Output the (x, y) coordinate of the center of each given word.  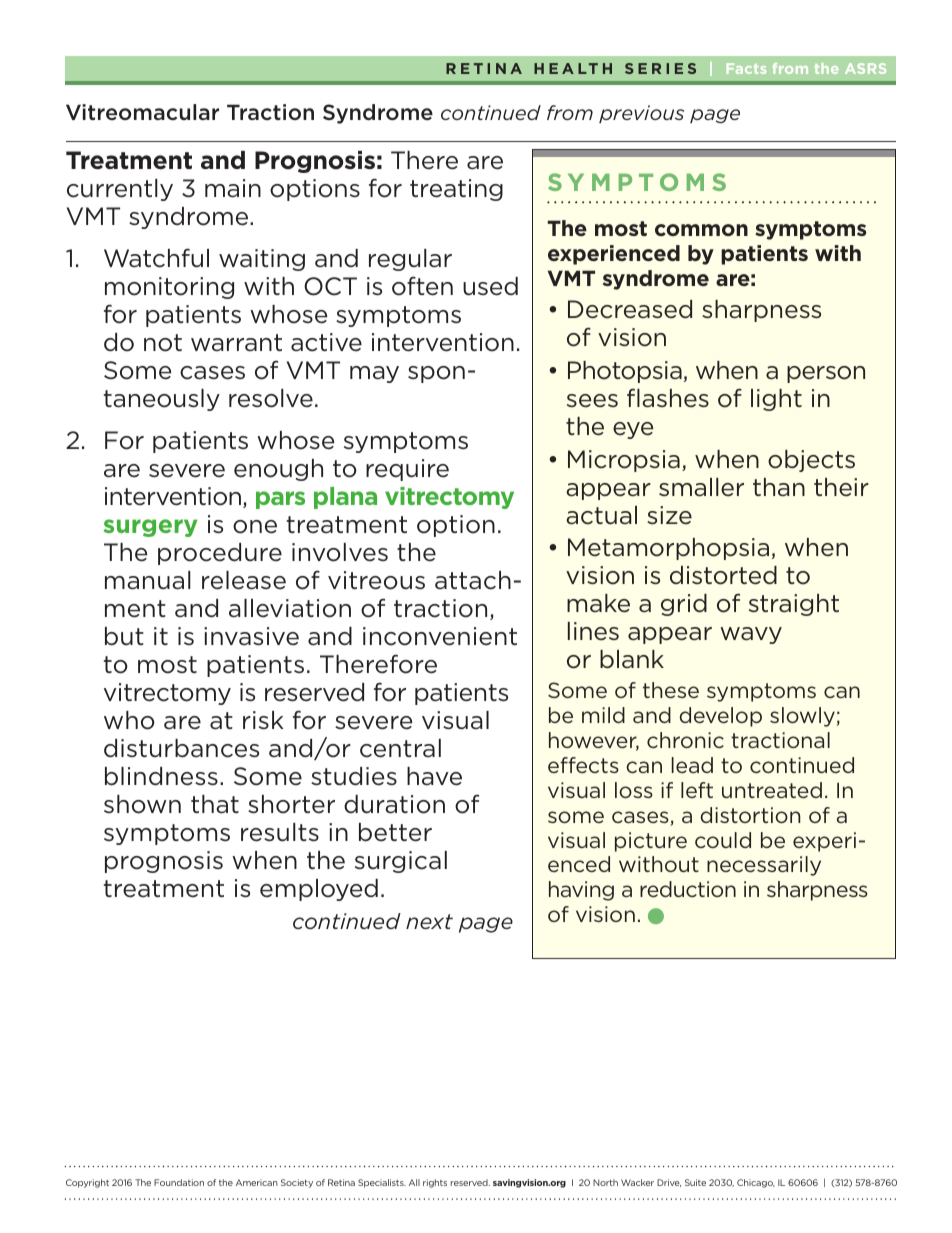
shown (142, 804)
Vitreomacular (142, 112)
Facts (746, 68)
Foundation (179, 1182)
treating (456, 190)
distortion (750, 815)
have (434, 776)
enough (278, 470)
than (779, 487)
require (407, 470)
